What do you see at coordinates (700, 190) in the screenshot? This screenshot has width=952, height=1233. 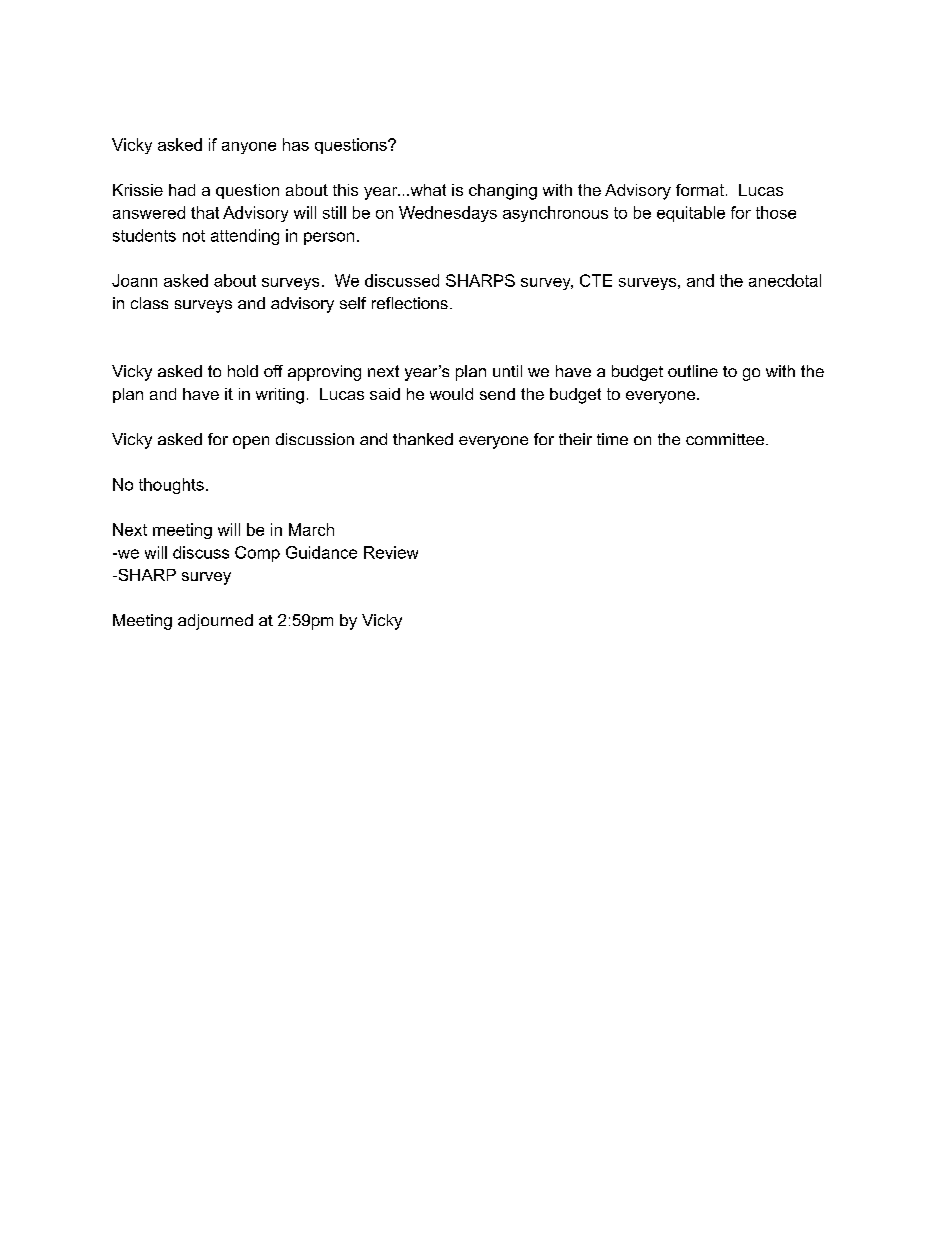 I see `format` at bounding box center [700, 190].
